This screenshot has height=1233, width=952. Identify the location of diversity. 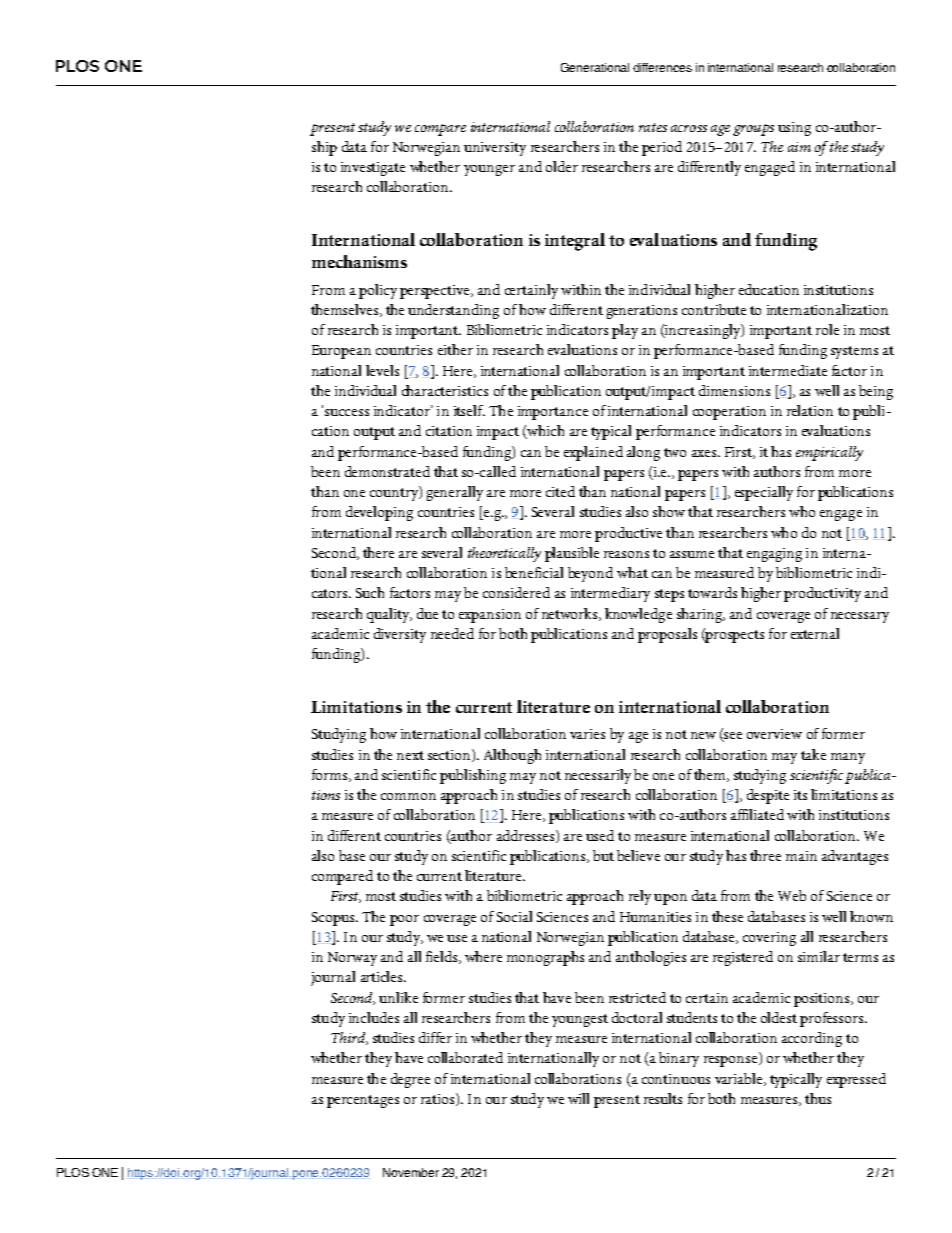
(400, 635).
